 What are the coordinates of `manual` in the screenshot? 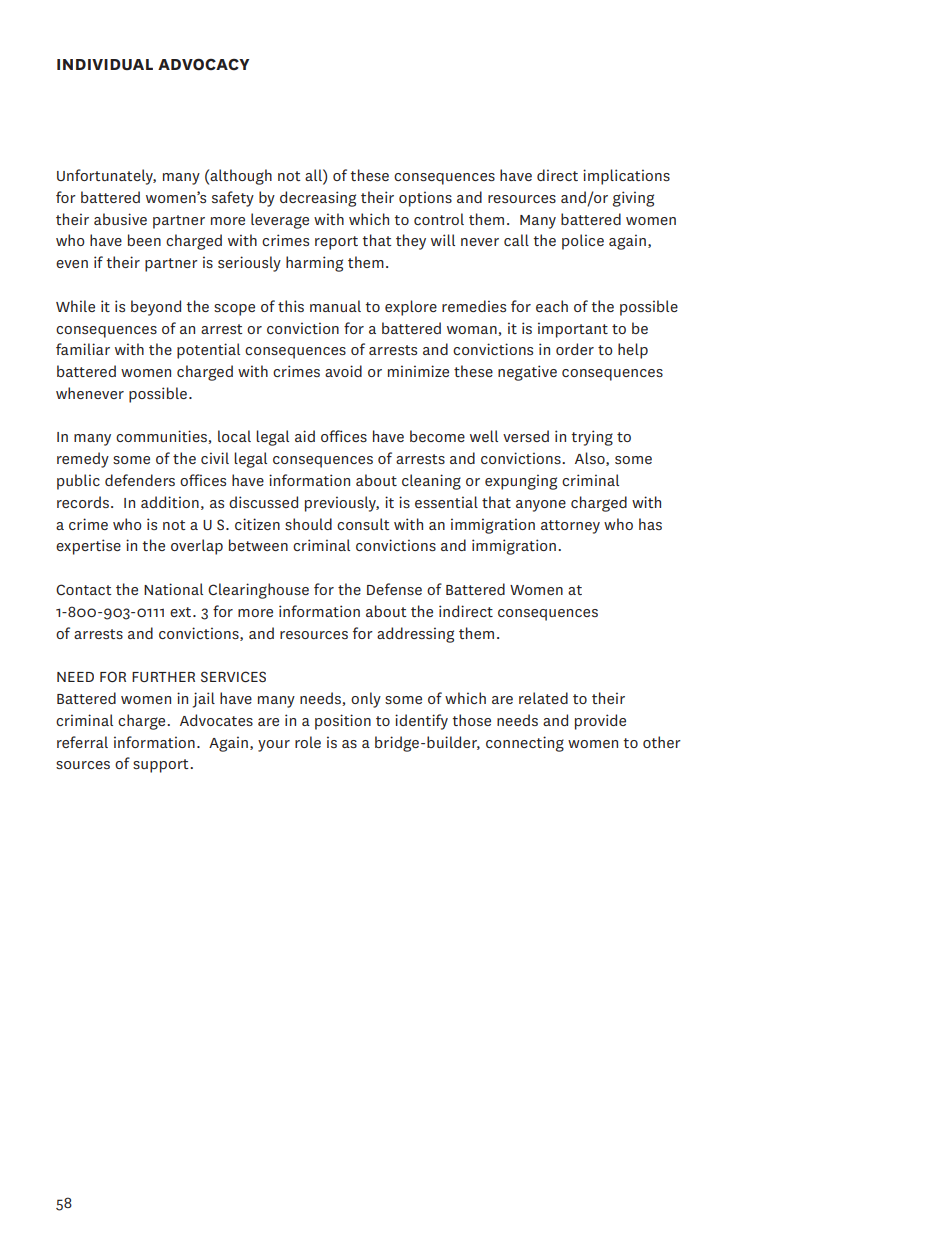 It's located at (335, 306).
